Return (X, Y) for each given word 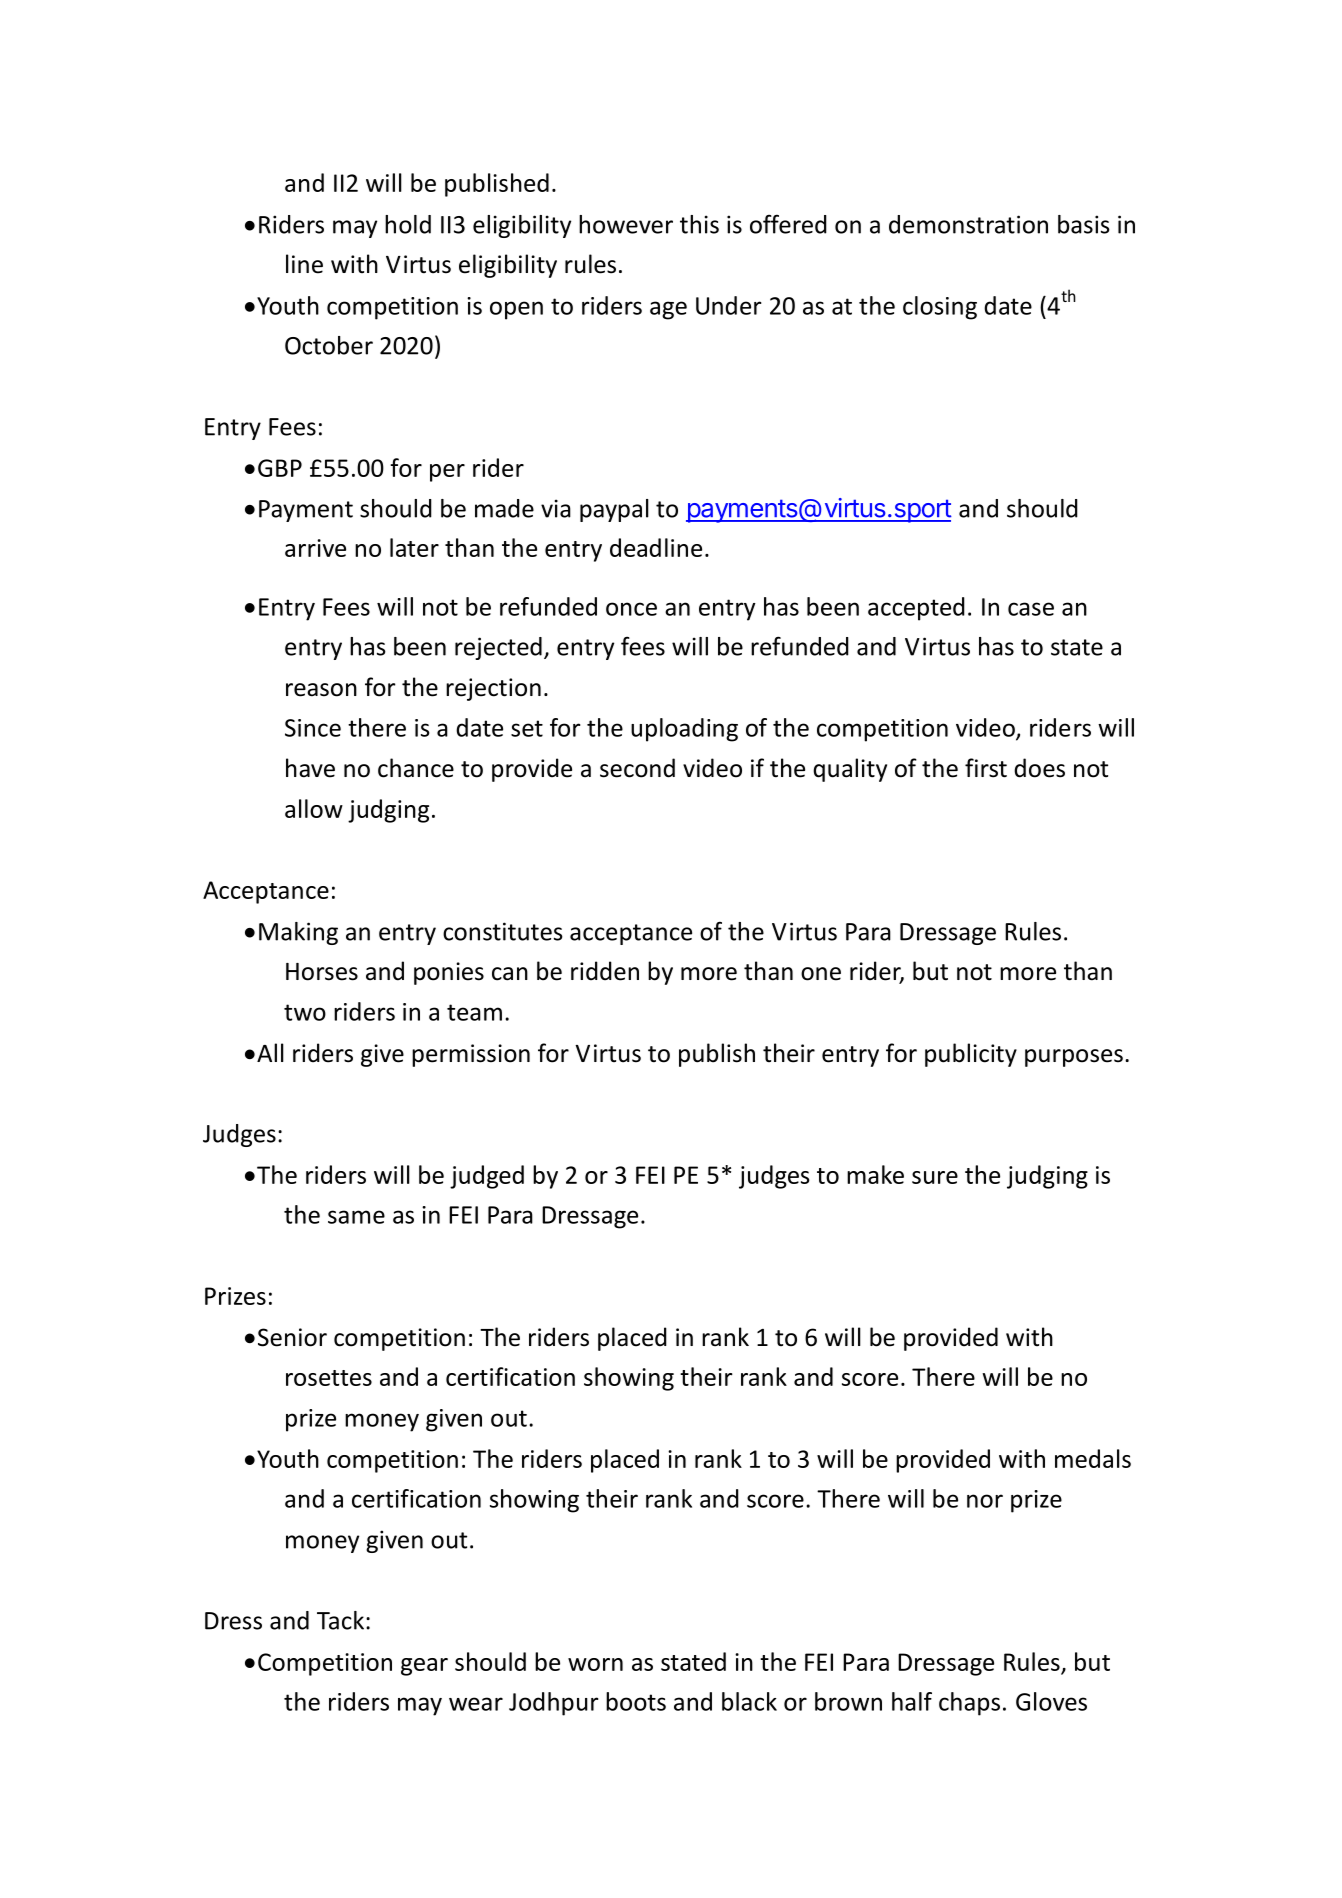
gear (424, 1667)
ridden (605, 971)
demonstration (968, 224)
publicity (971, 1055)
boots (636, 1701)
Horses (322, 972)
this (699, 224)
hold (408, 224)
